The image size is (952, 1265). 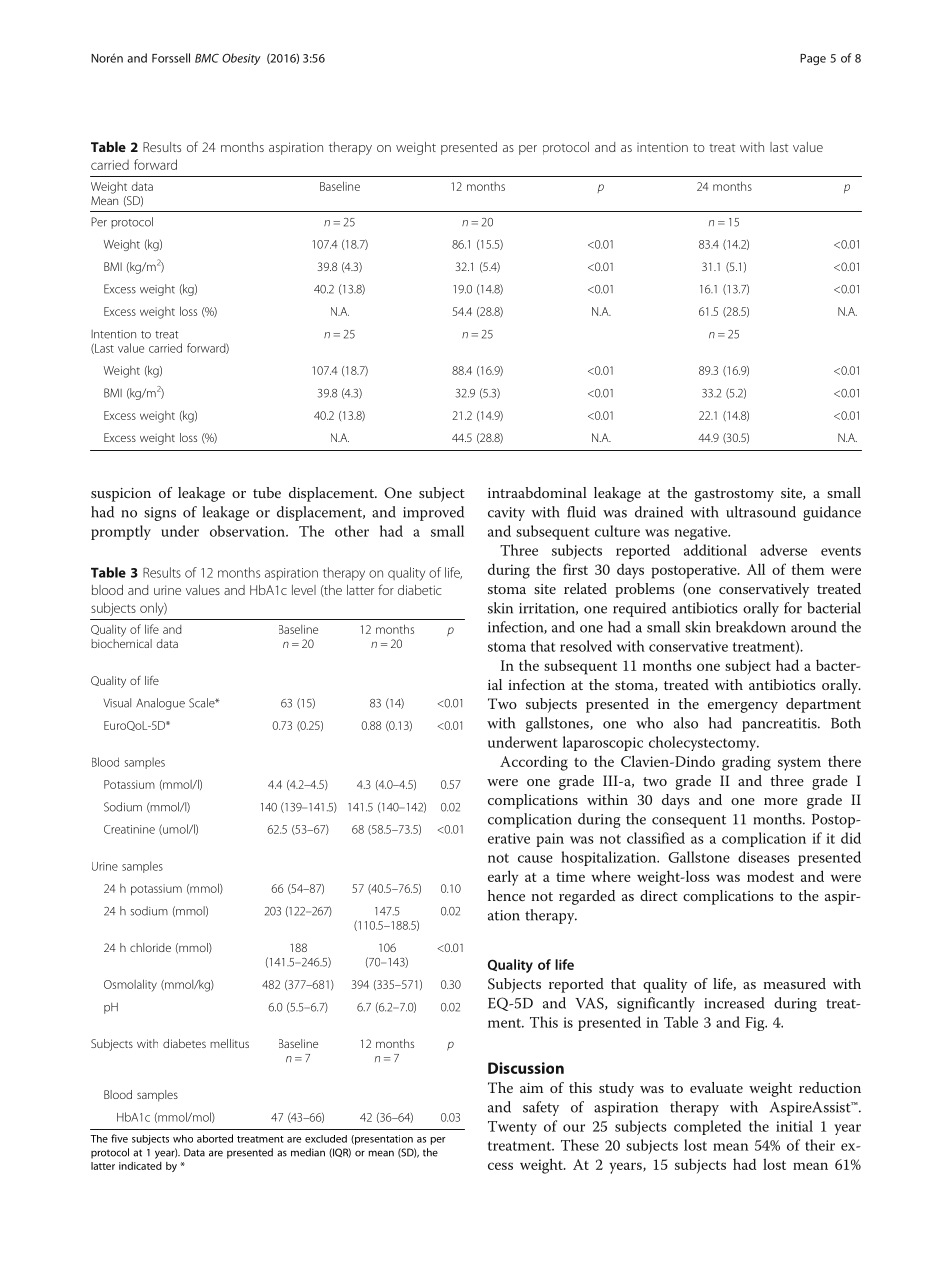 What do you see at coordinates (770, 876) in the image?
I see `modest` at bounding box center [770, 876].
